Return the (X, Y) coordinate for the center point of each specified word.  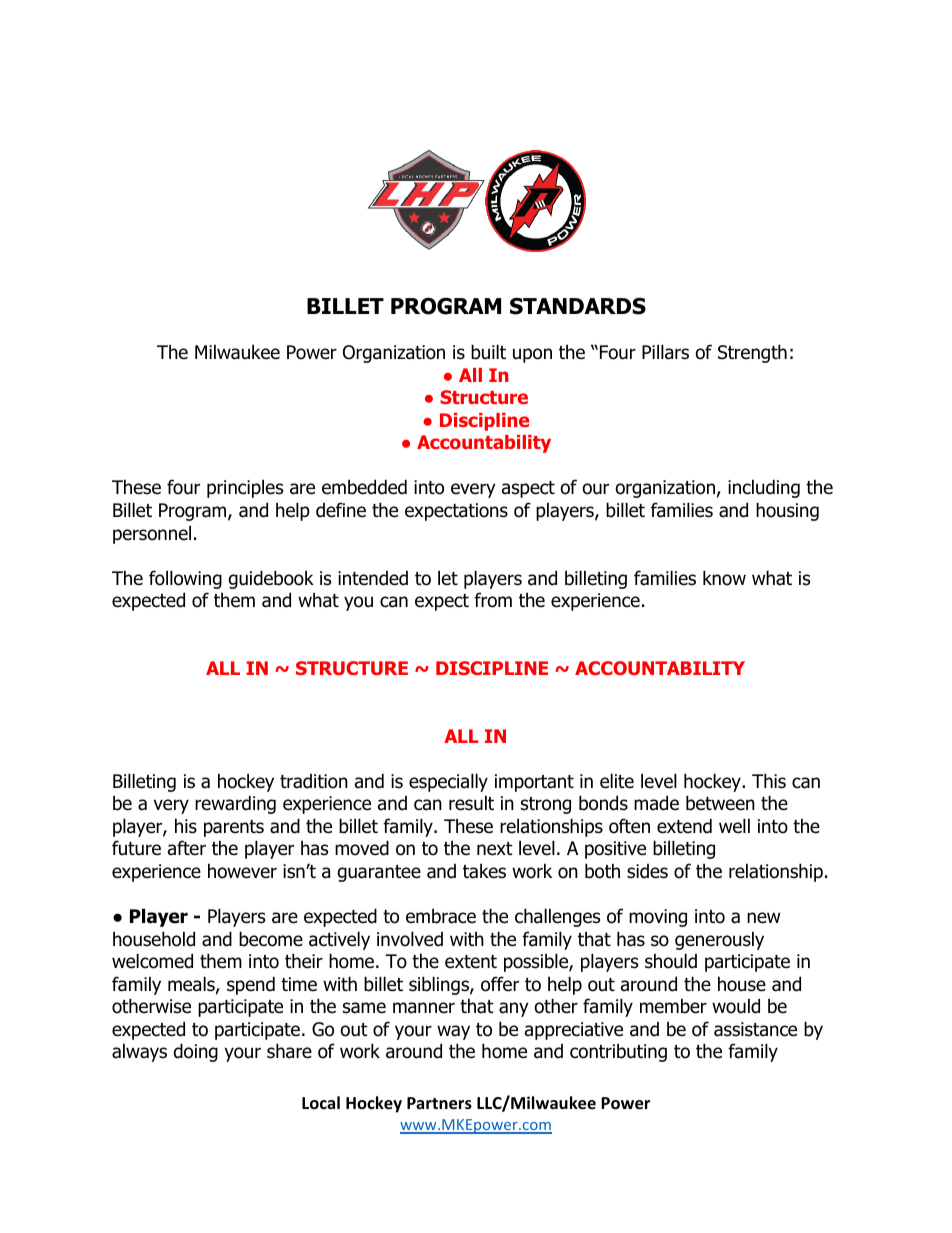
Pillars (665, 352)
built (488, 352)
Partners (439, 1103)
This (769, 781)
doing (196, 1052)
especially (448, 782)
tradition (314, 781)
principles (245, 488)
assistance (755, 1029)
